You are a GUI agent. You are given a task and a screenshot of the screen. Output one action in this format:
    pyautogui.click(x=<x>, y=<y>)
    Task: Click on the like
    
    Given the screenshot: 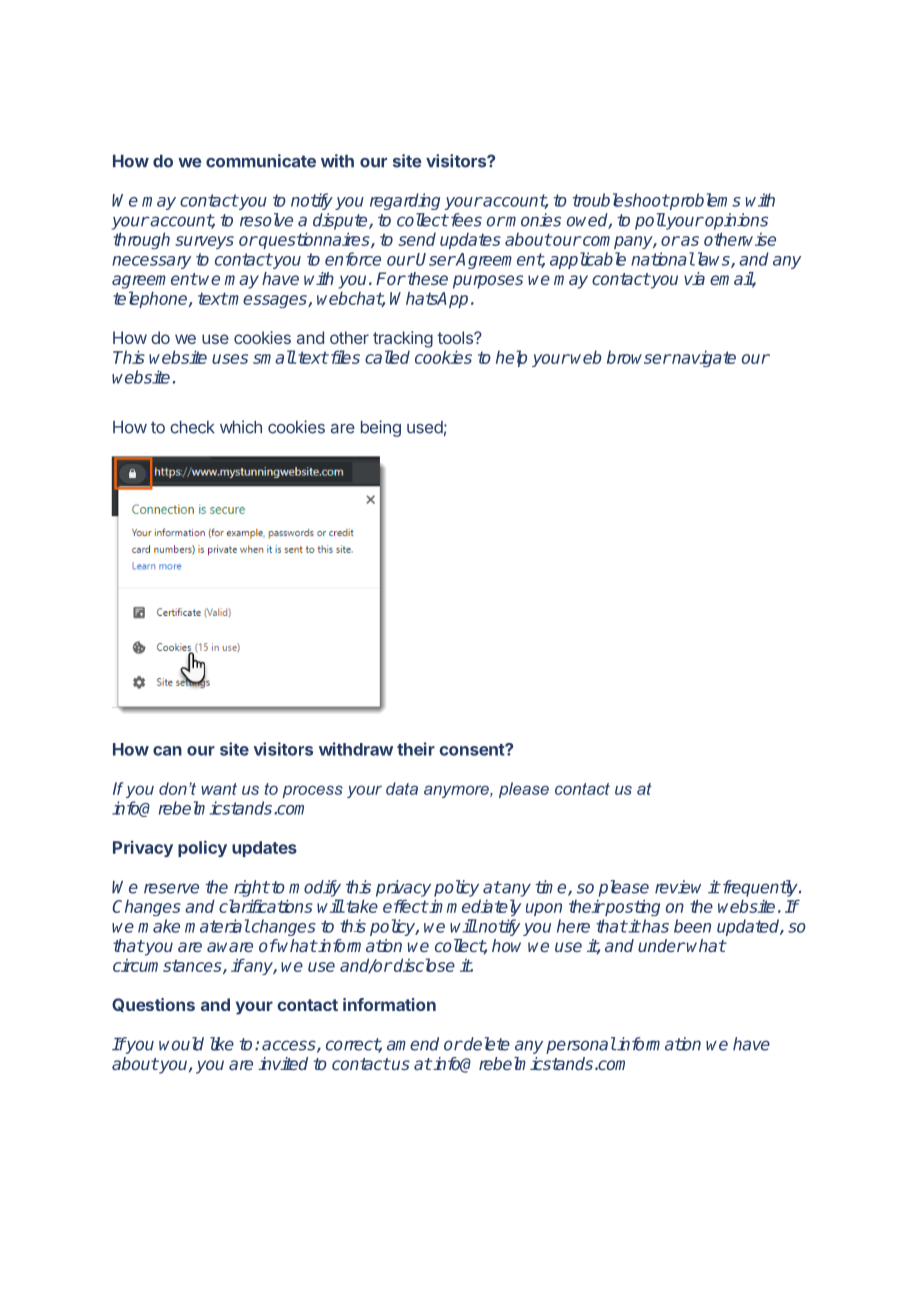 What is the action you would take?
    pyautogui.click(x=222, y=1044)
